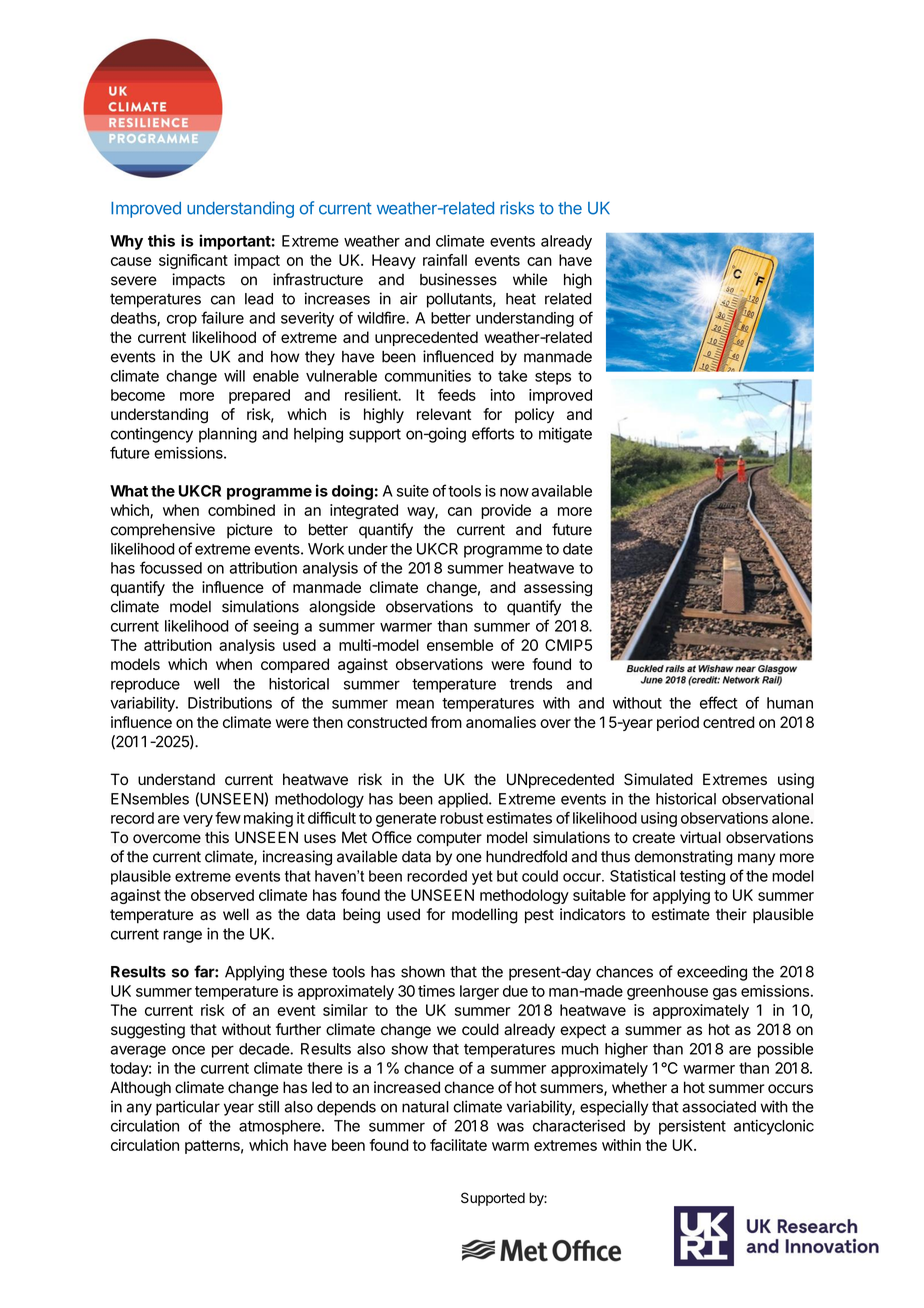 The width and height of the document is (924, 1308). I want to click on particular, so click(188, 1108).
